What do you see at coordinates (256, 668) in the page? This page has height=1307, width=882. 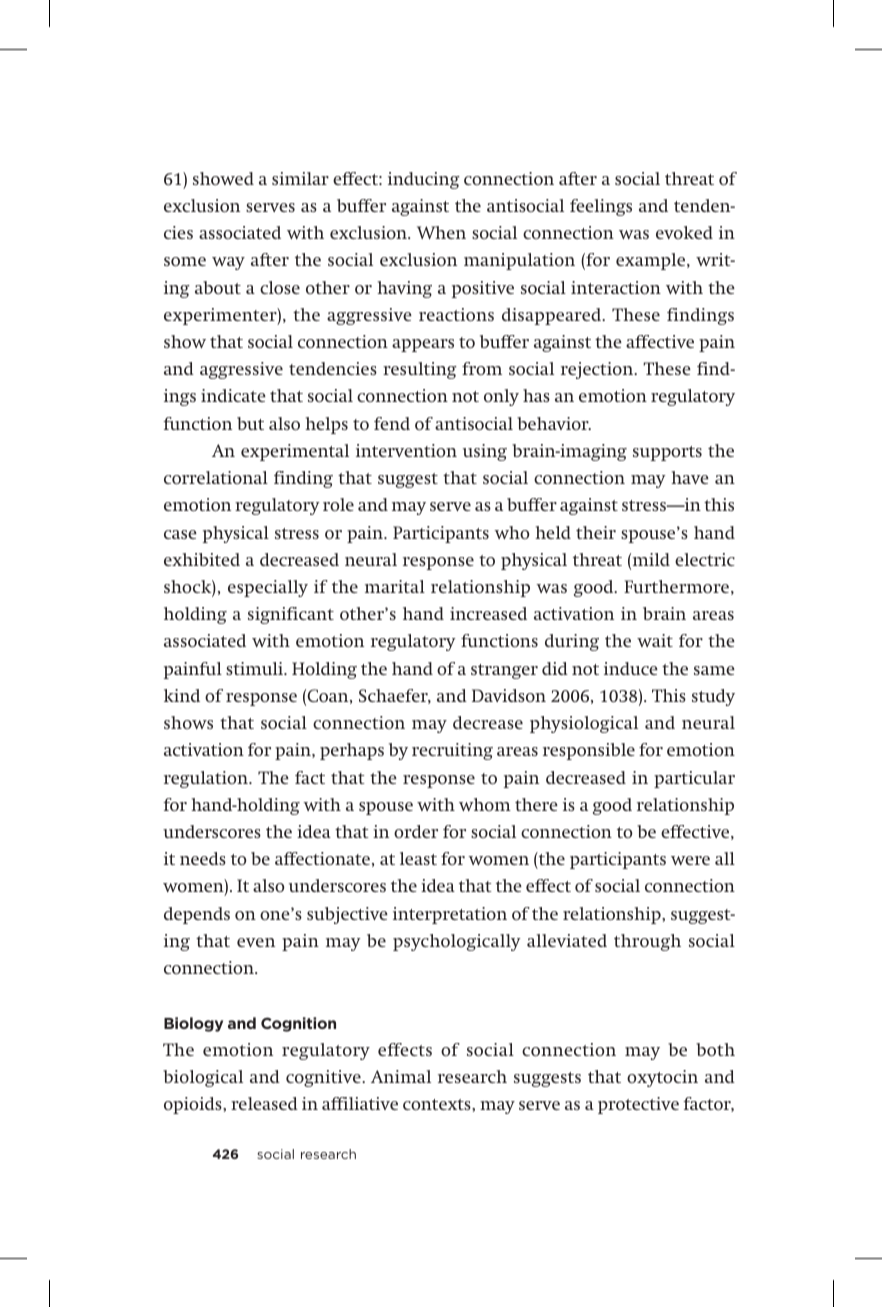 I see `stimuli` at bounding box center [256, 668].
